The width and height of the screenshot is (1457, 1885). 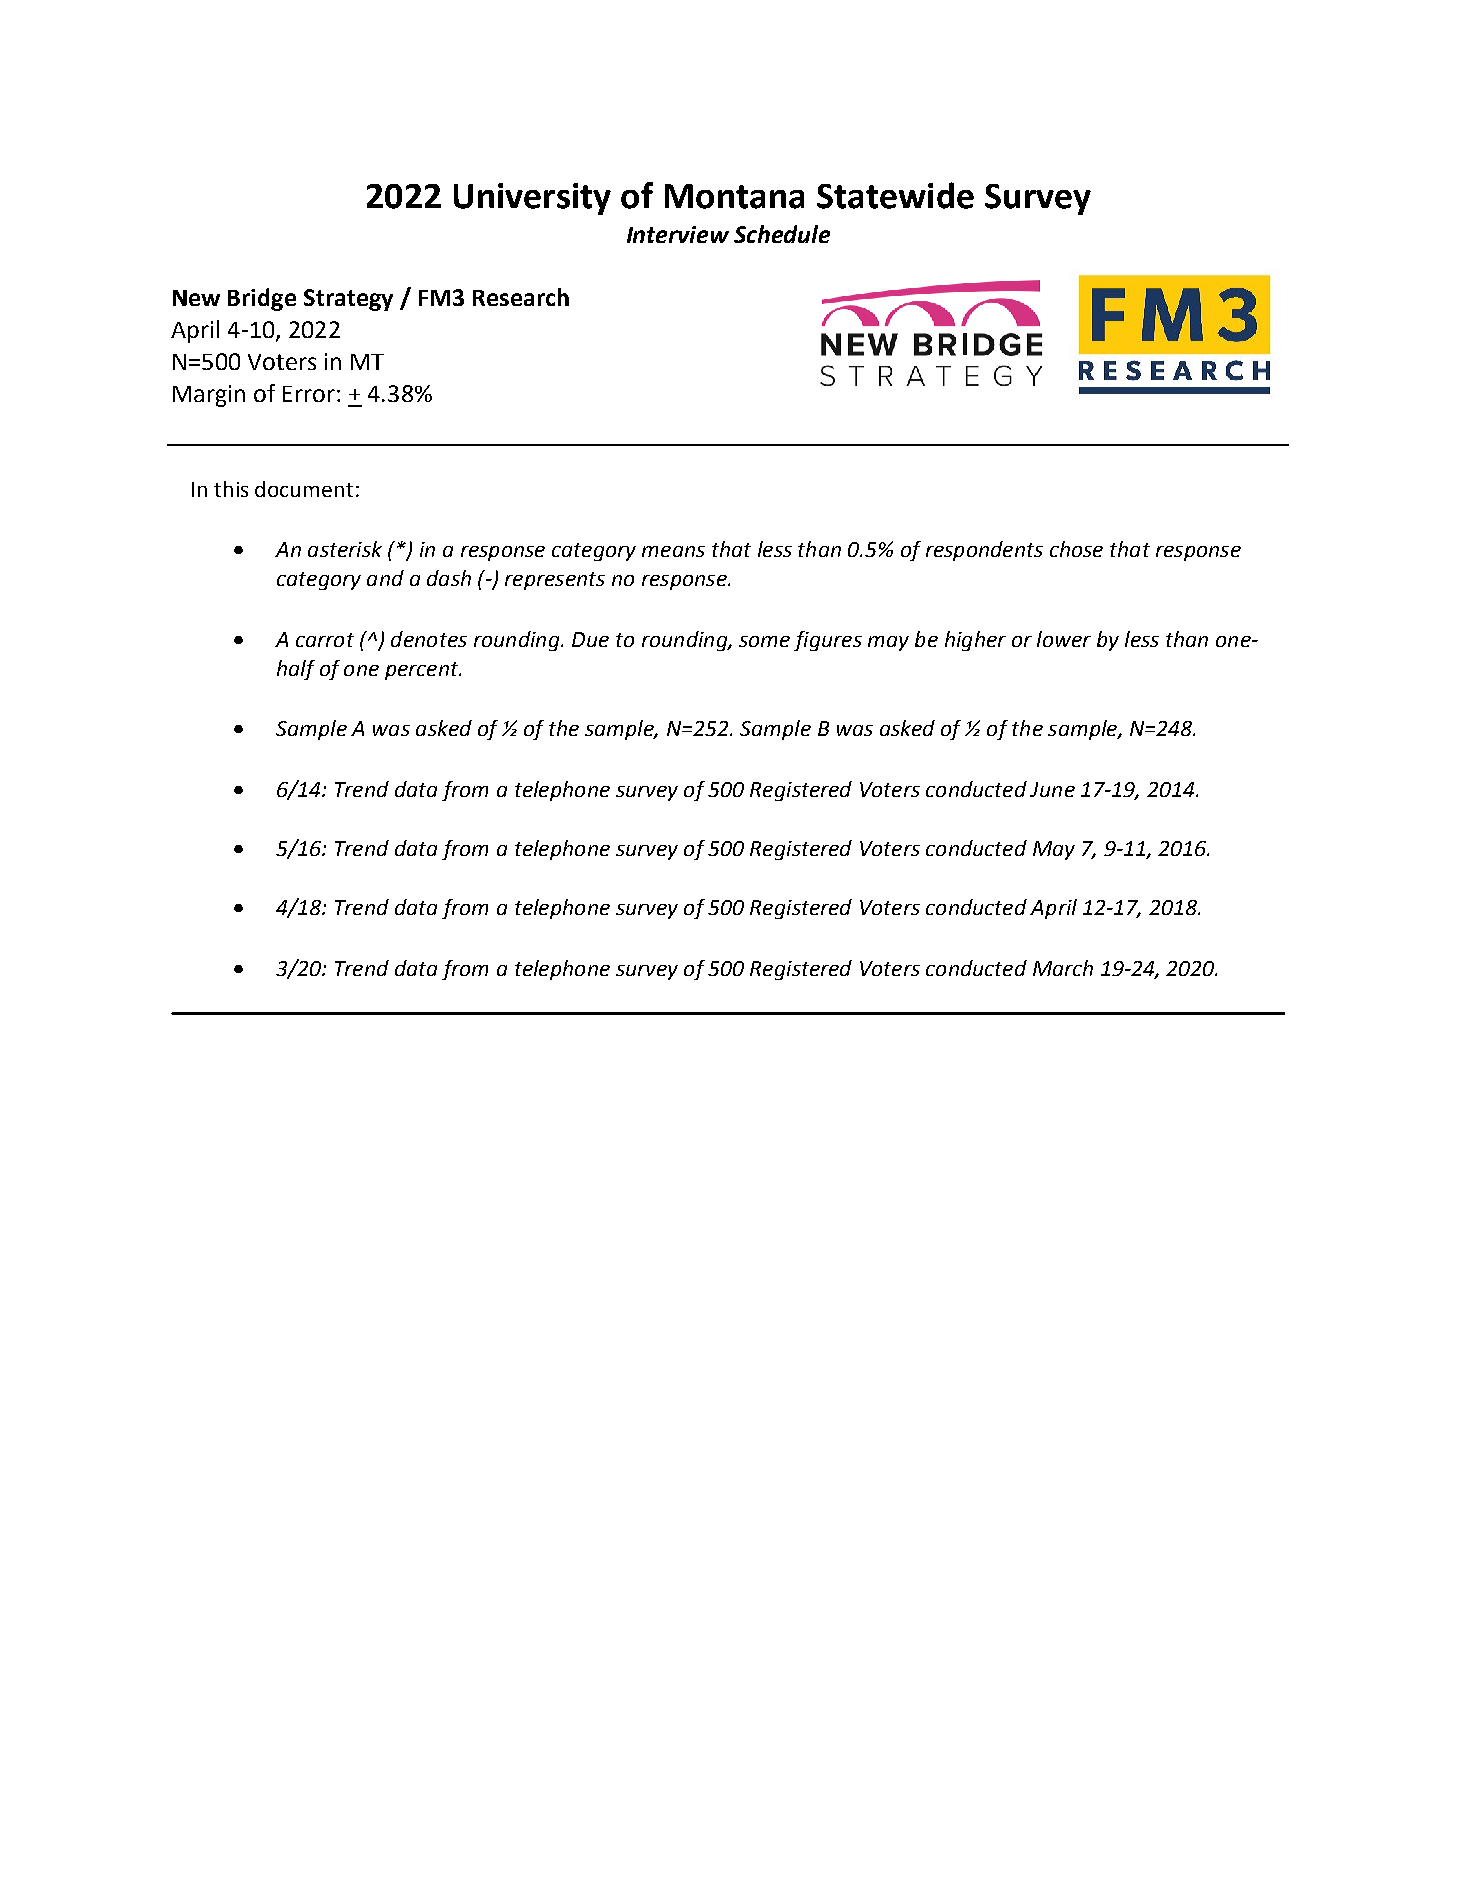 I want to click on means, so click(x=673, y=551).
